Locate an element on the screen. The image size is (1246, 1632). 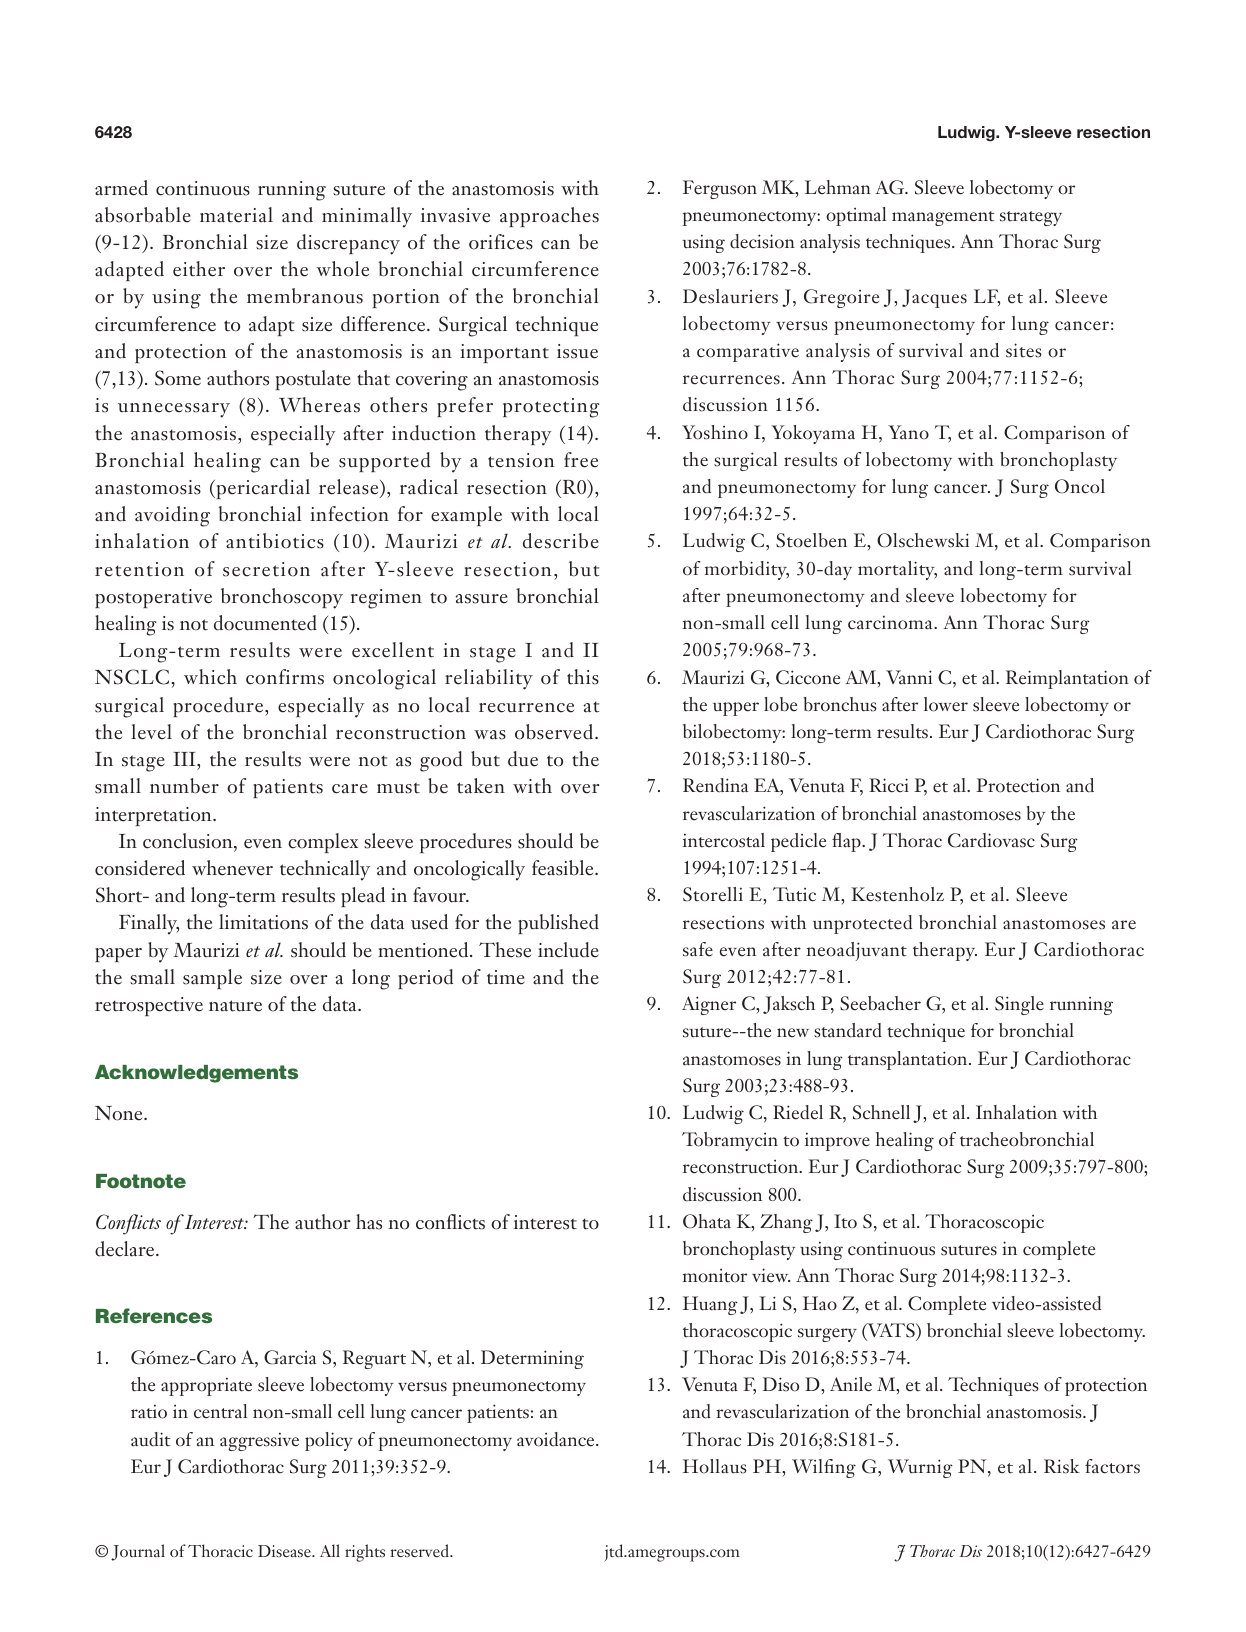
whenever is located at coordinates (232, 868).
